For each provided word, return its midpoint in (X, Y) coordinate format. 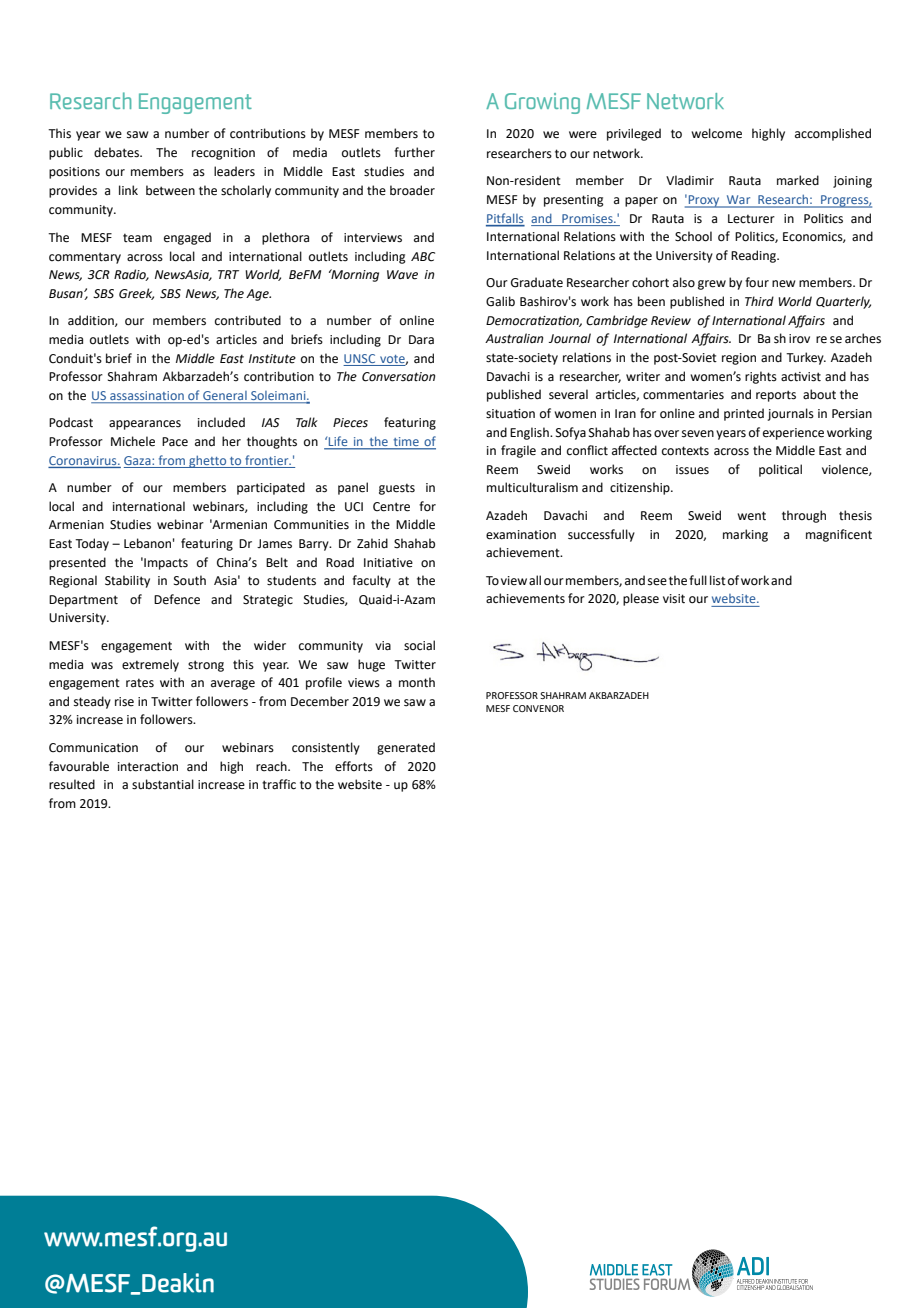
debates (117, 152)
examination (521, 535)
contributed (248, 320)
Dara (421, 340)
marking (745, 535)
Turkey (806, 358)
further (414, 152)
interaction (148, 767)
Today (92, 544)
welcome (716, 133)
